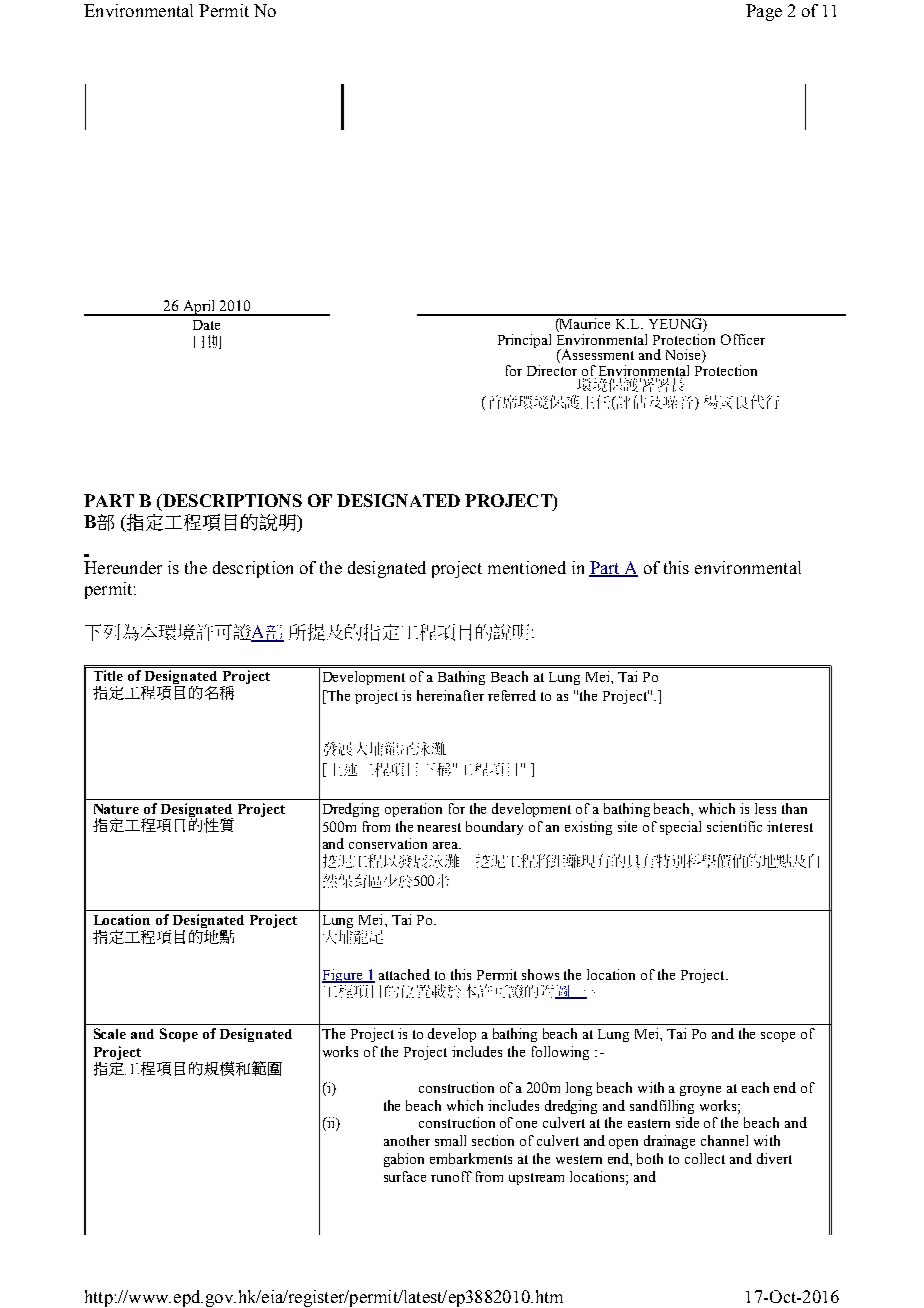  I want to click on Title, so click(108, 675).
